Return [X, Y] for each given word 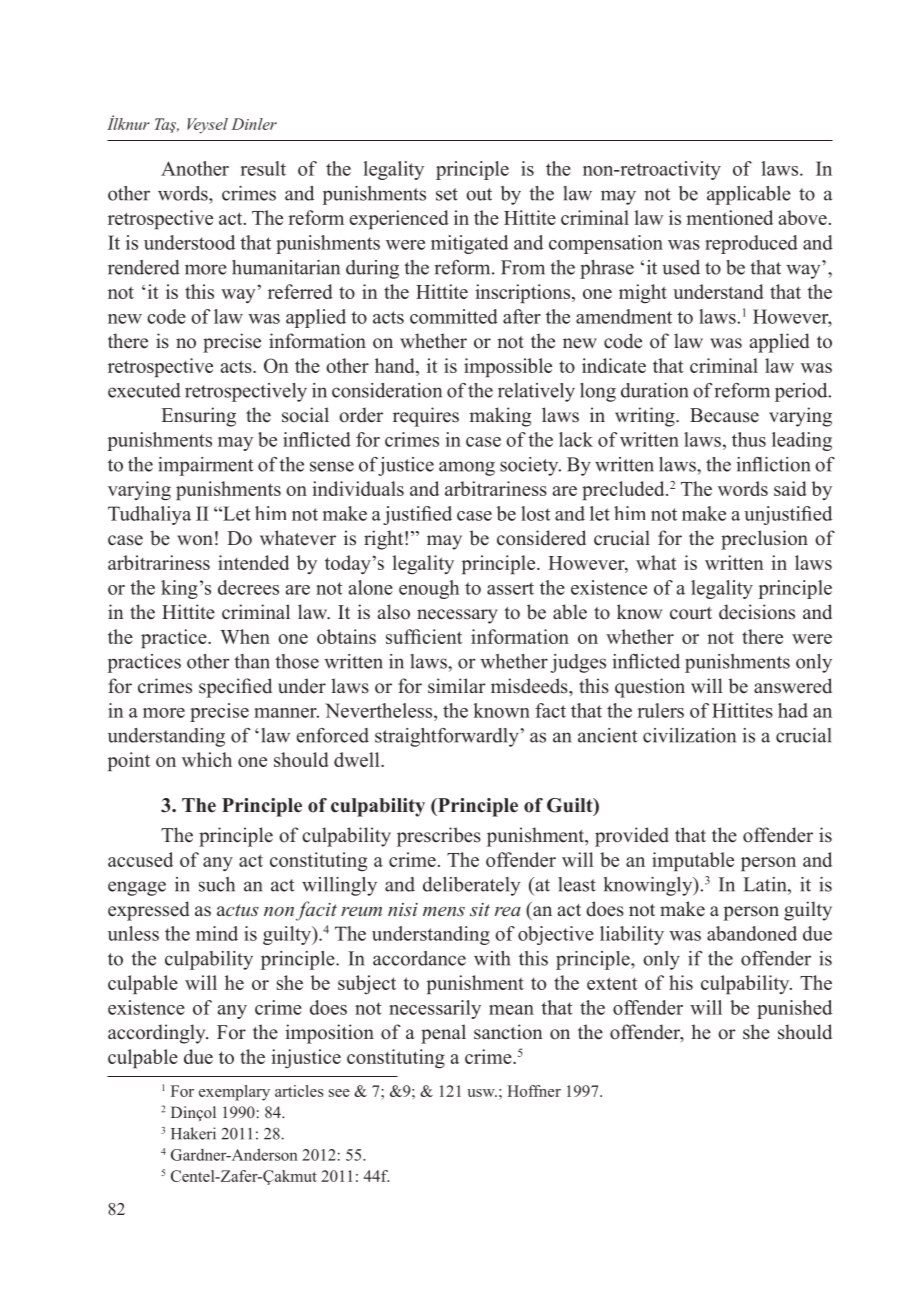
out [479, 194]
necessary [457, 616]
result [263, 168]
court [691, 613]
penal [443, 1034]
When [245, 636]
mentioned [729, 217]
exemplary [234, 1093]
